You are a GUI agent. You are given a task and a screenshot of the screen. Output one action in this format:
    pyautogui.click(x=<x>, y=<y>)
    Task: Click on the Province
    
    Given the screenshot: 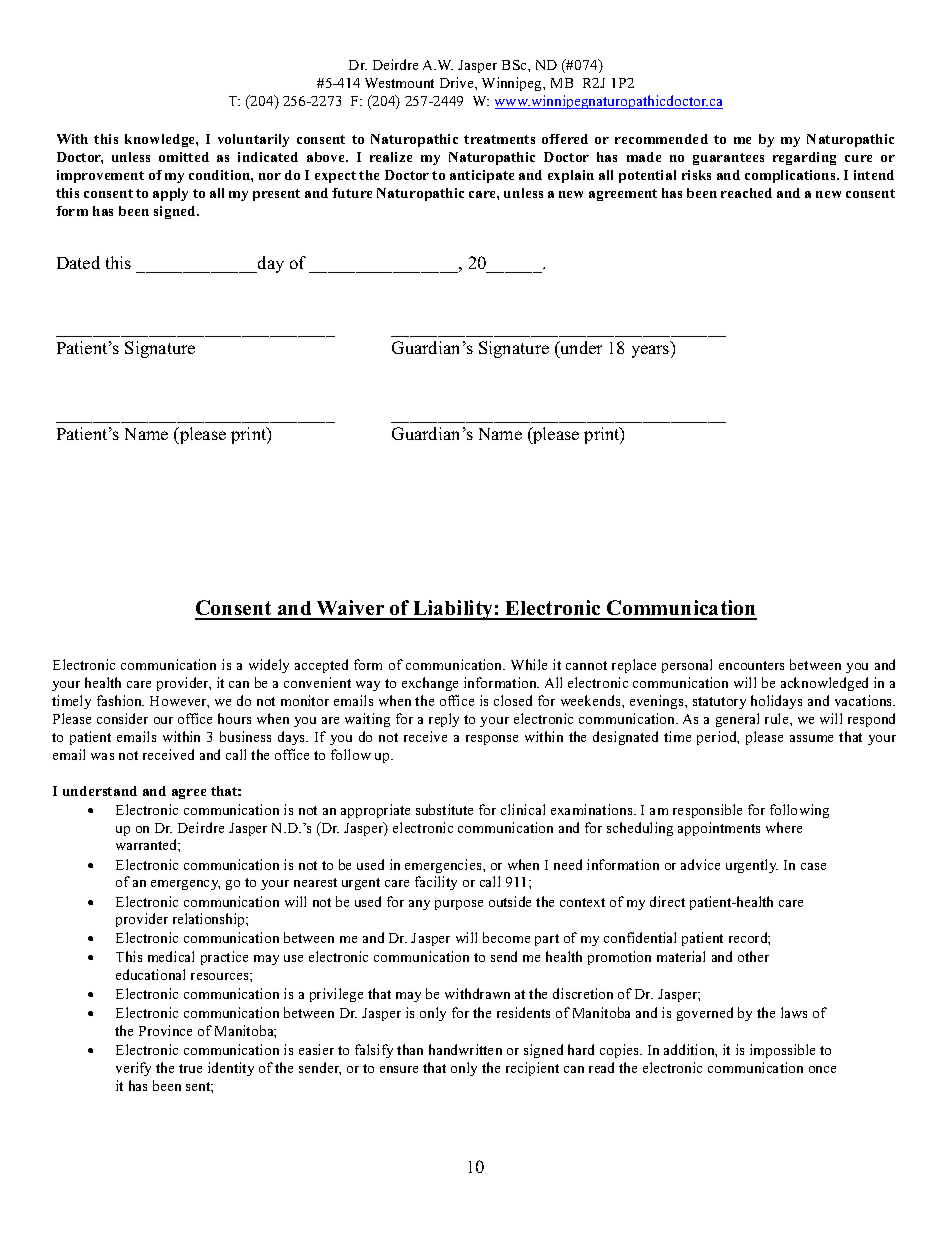 What is the action you would take?
    pyautogui.click(x=165, y=1030)
